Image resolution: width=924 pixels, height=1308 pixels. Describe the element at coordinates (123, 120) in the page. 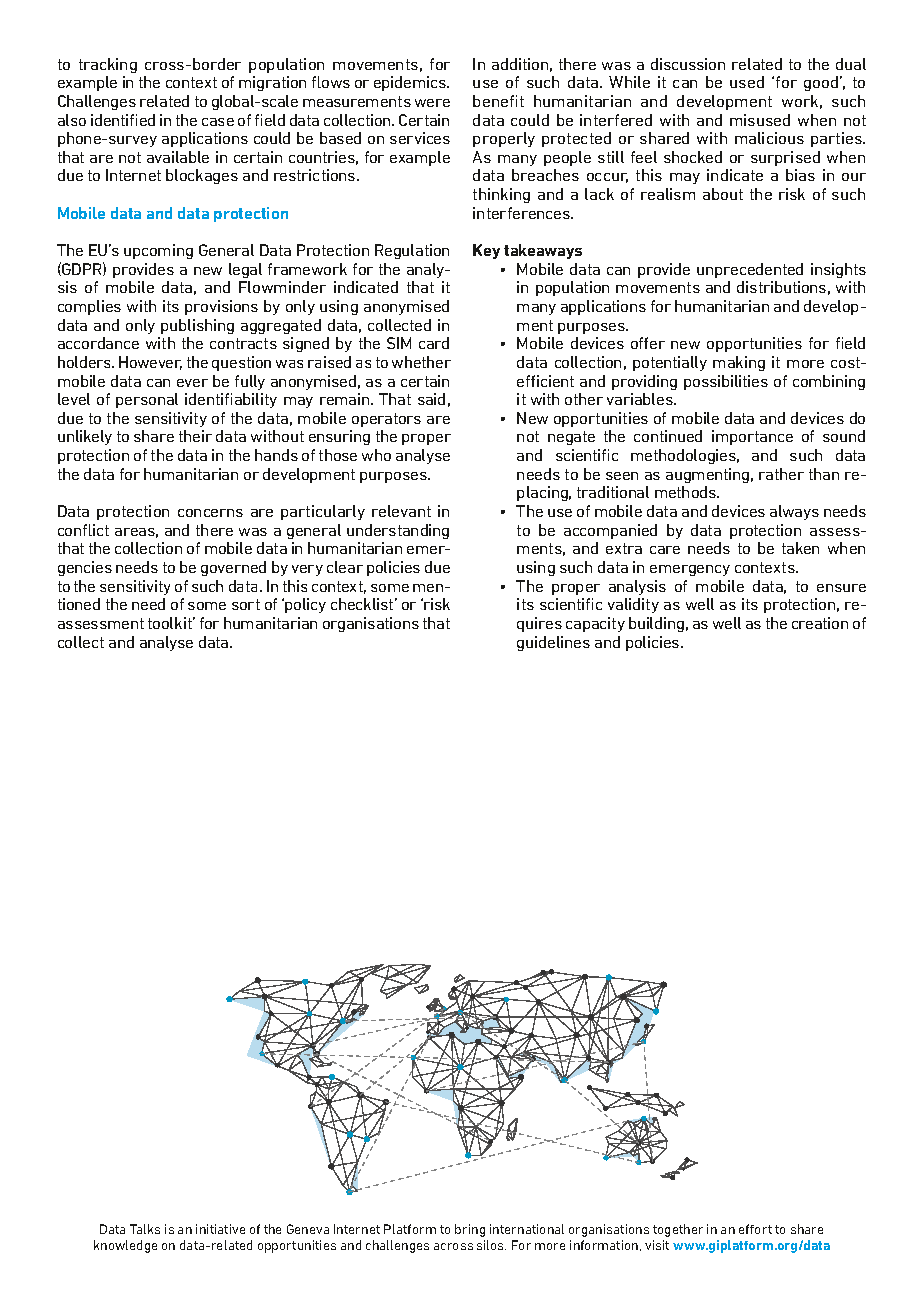

I see `identified` at that location.
